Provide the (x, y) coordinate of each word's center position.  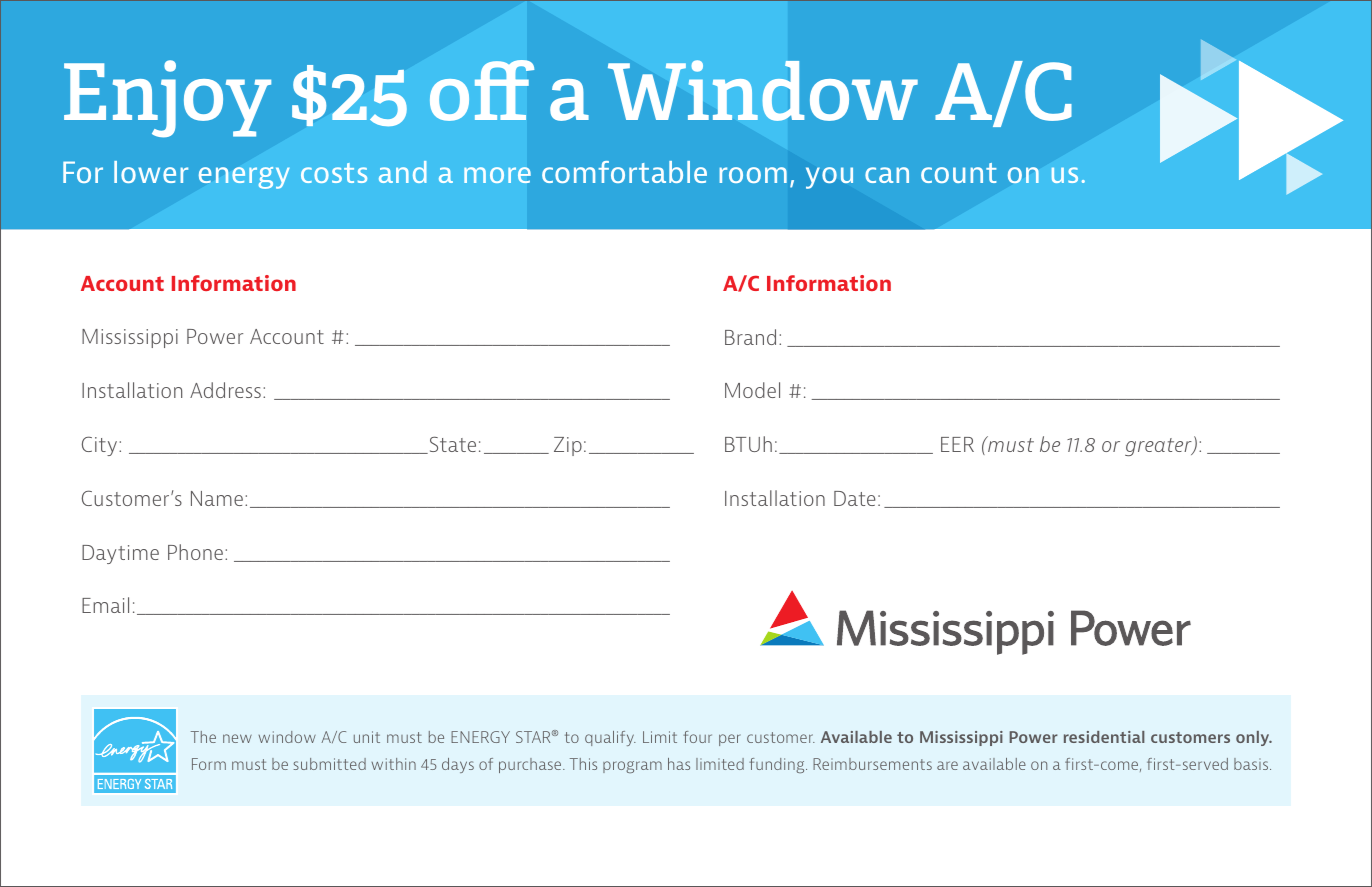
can (887, 175)
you (829, 178)
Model (752, 390)
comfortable (624, 172)
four (697, 737)
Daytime (120, 554)
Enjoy (167, 99)
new (237, 738)
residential (1104, 737)
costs (334, 173)
